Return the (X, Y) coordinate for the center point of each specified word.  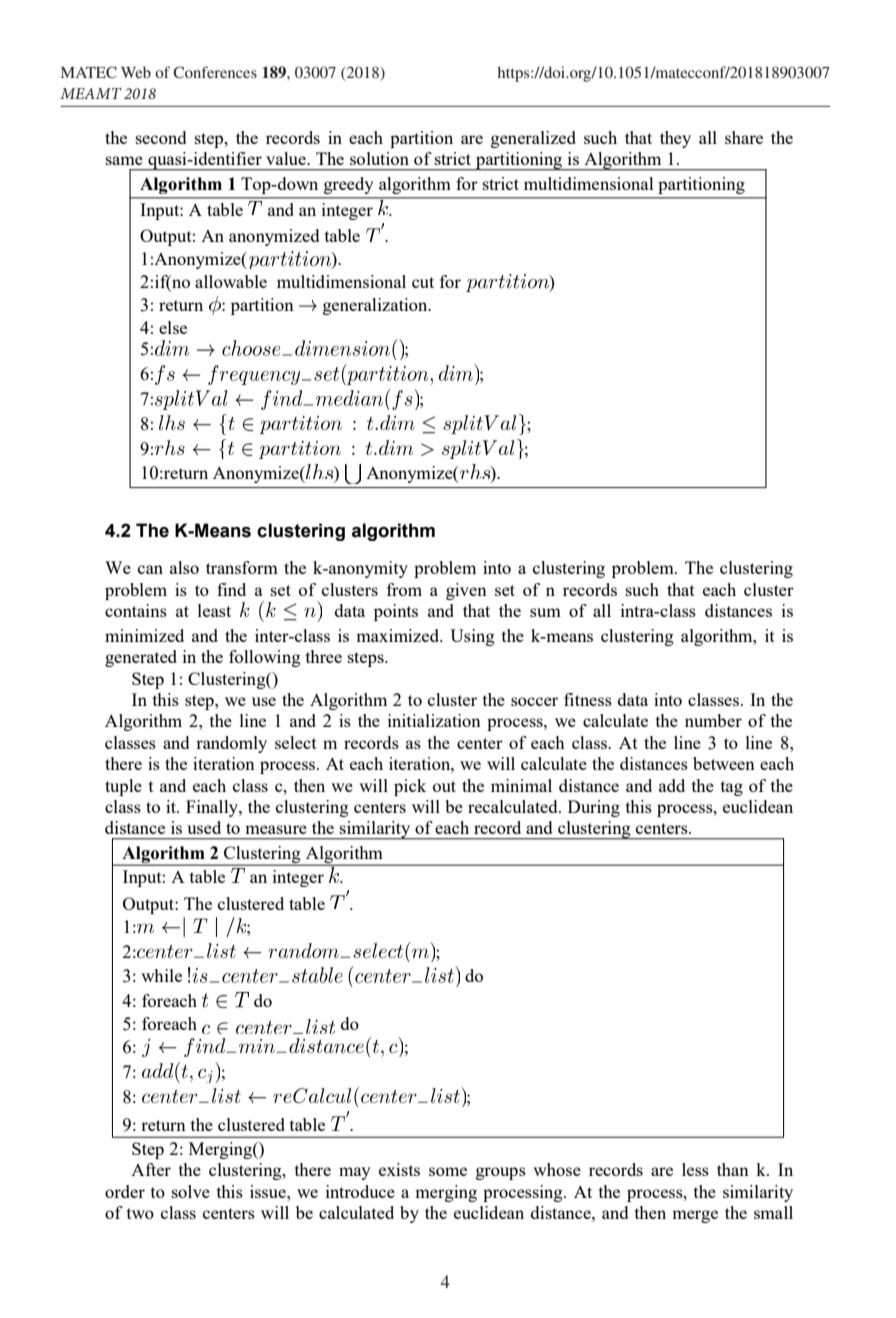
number (713, 720)
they (675, 139)
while (161, 975)
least (214, 610)
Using (472, 637)
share (744, 137)
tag (732, 788)
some (448, 1171)
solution (379, 158)
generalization (376, 306)
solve (191, 1191)
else (173, 327)
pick (410, 787)
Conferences (215, 72)
